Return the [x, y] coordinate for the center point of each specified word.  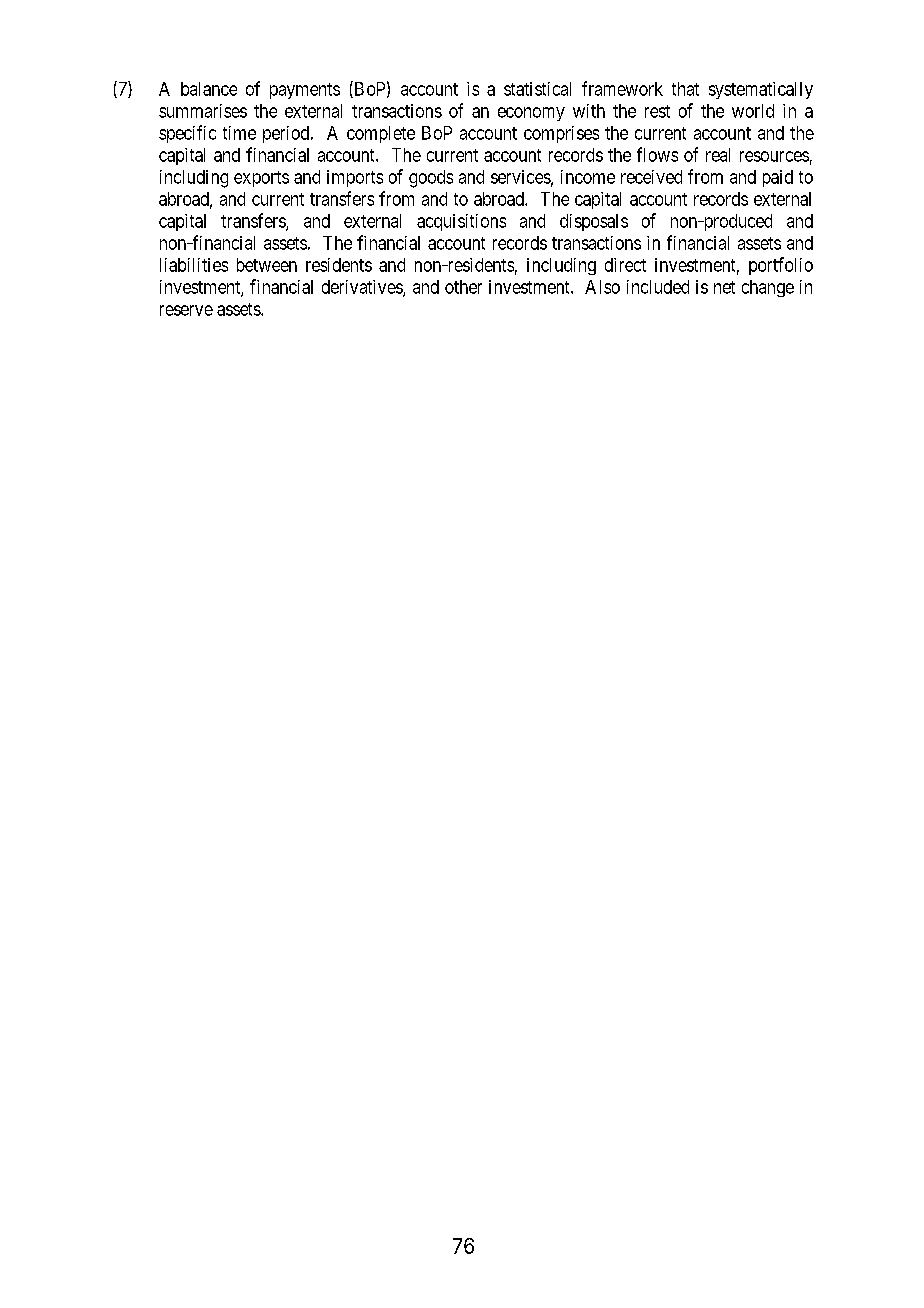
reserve [186, 310]
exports [261, 179]
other [463, 287]
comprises [561, 134]
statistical [537, 89]
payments [305, 91]
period [287, 134]
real [718, 155]
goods [431, 179]
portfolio [781, 266]
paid [778, 178]
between [267, 265]
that [685, 89]
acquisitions [461, 222]
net [724, 287]
